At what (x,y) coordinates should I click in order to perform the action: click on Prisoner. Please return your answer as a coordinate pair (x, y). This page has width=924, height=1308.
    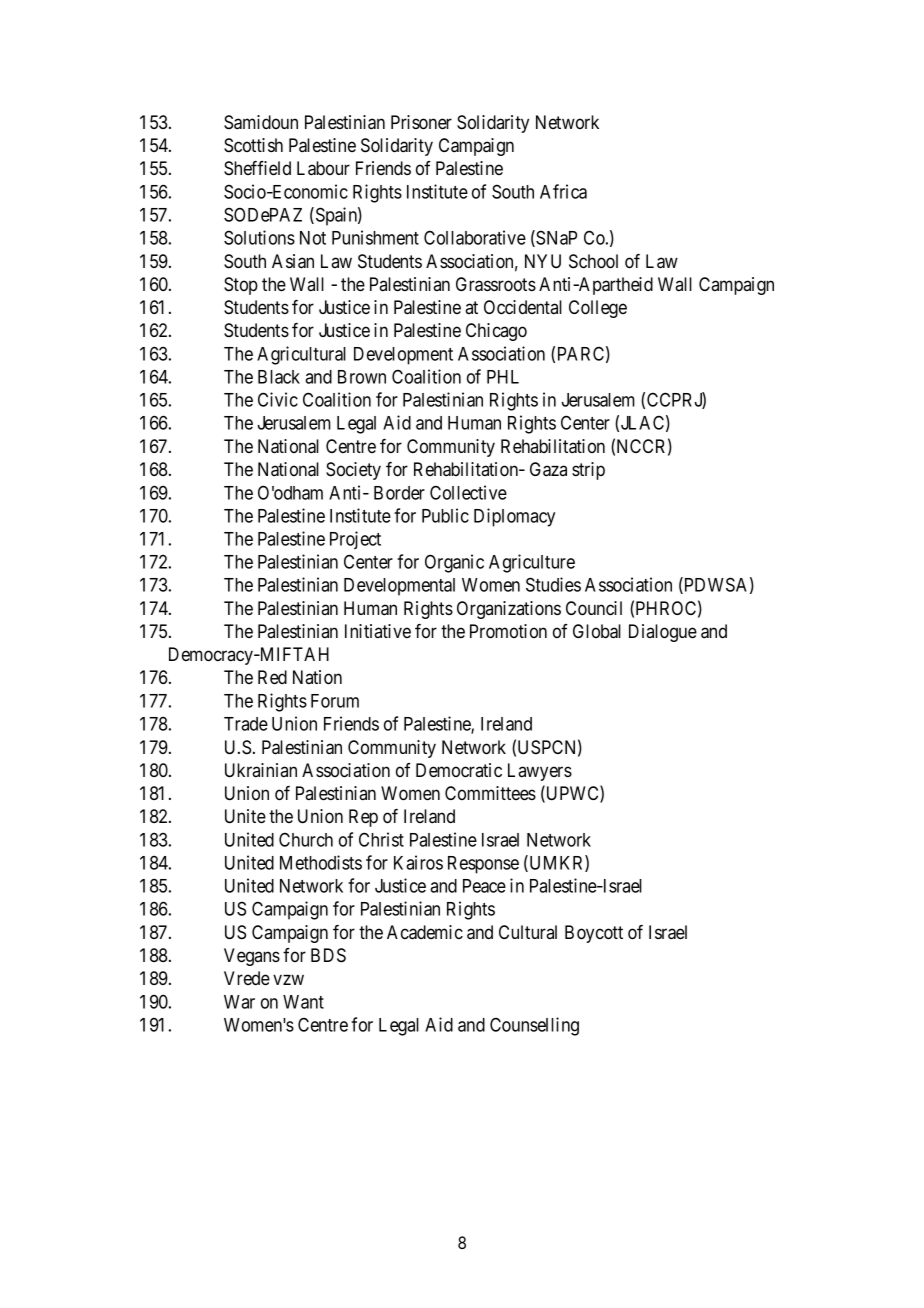
    Looking at the image, I should click on (421, 122).
